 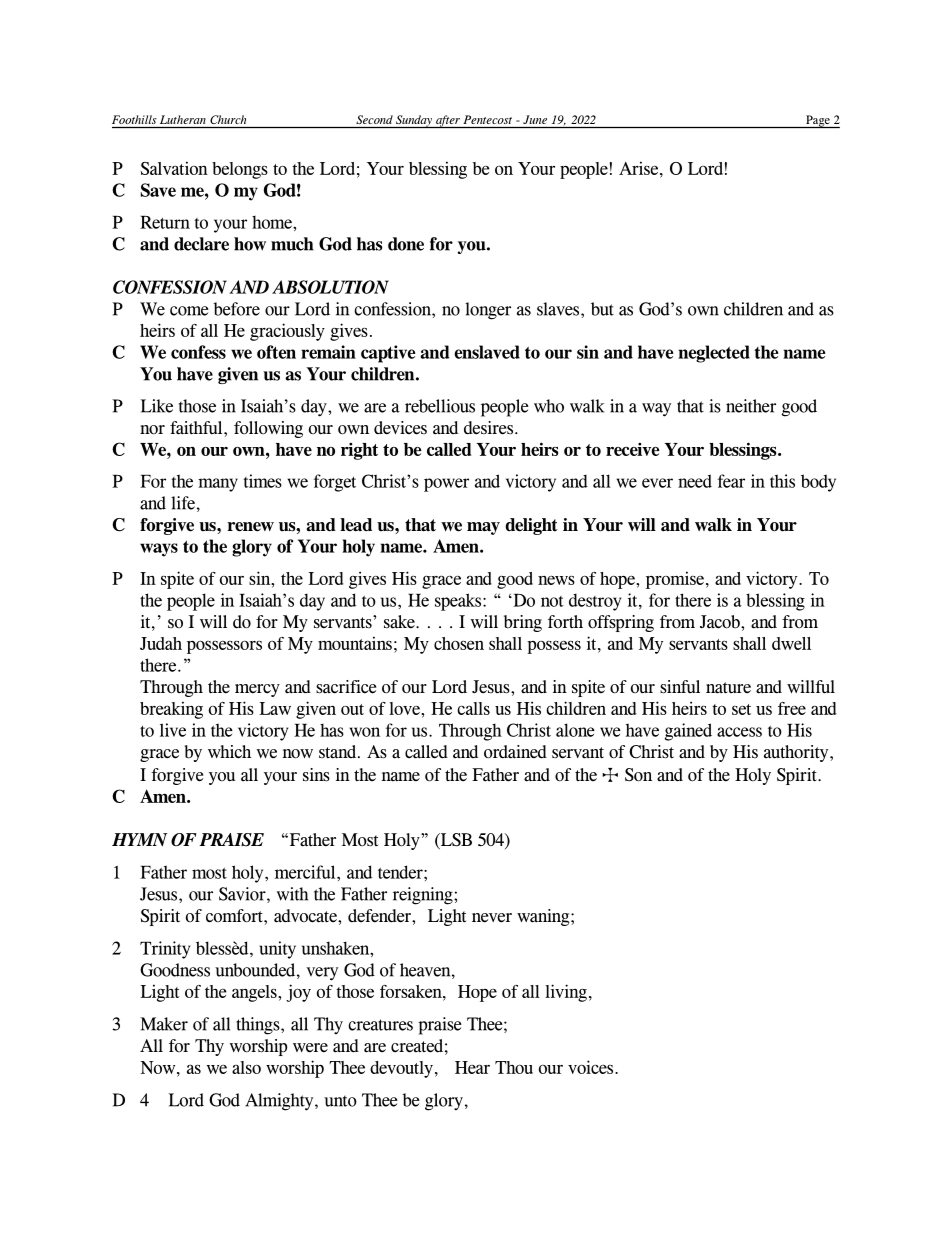 What do you see at coordinates (246, 1067) in the page?
I see `also` at bounding box center [246, 1067].
